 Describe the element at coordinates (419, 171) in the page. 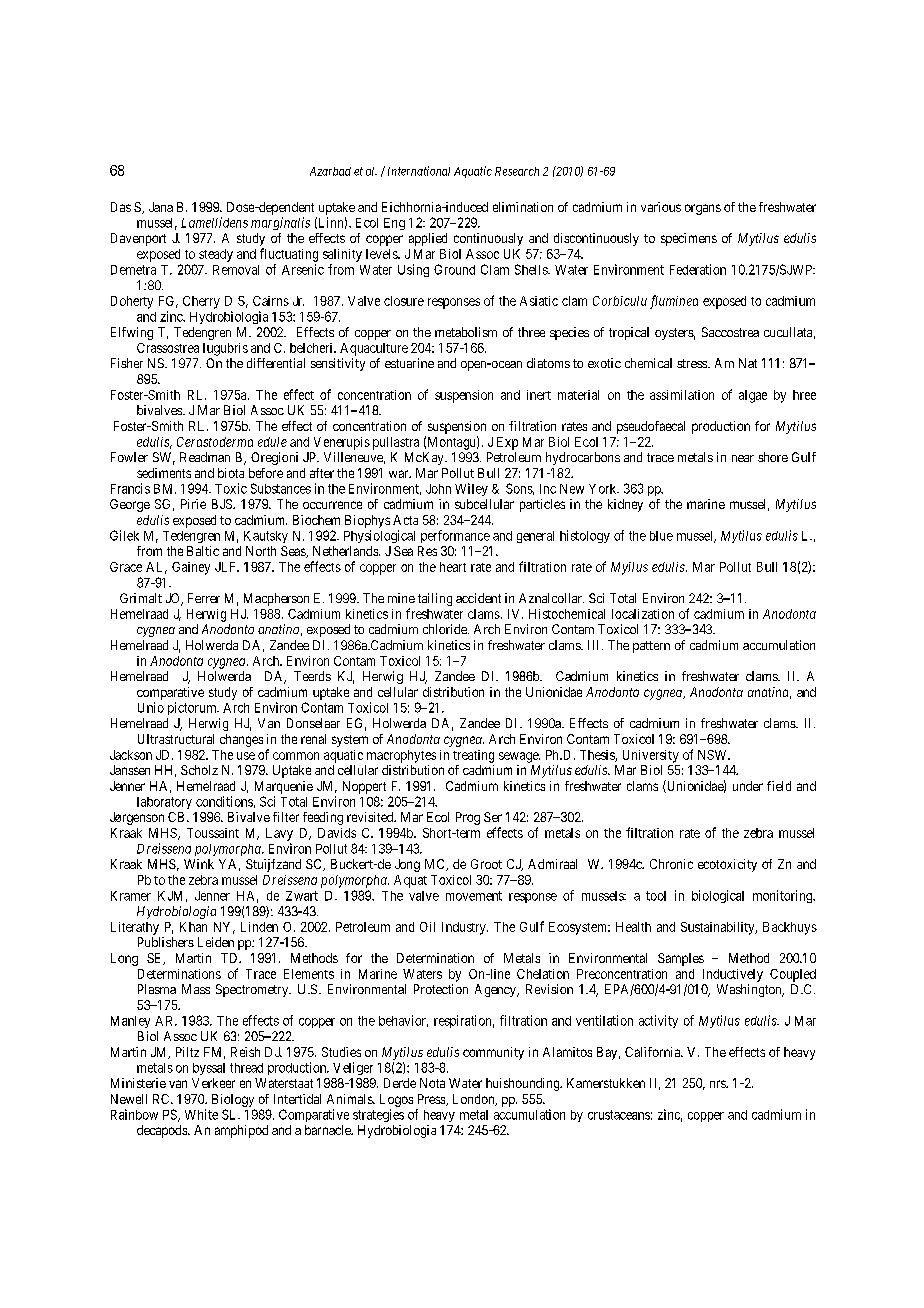

I see `International` at that location.
